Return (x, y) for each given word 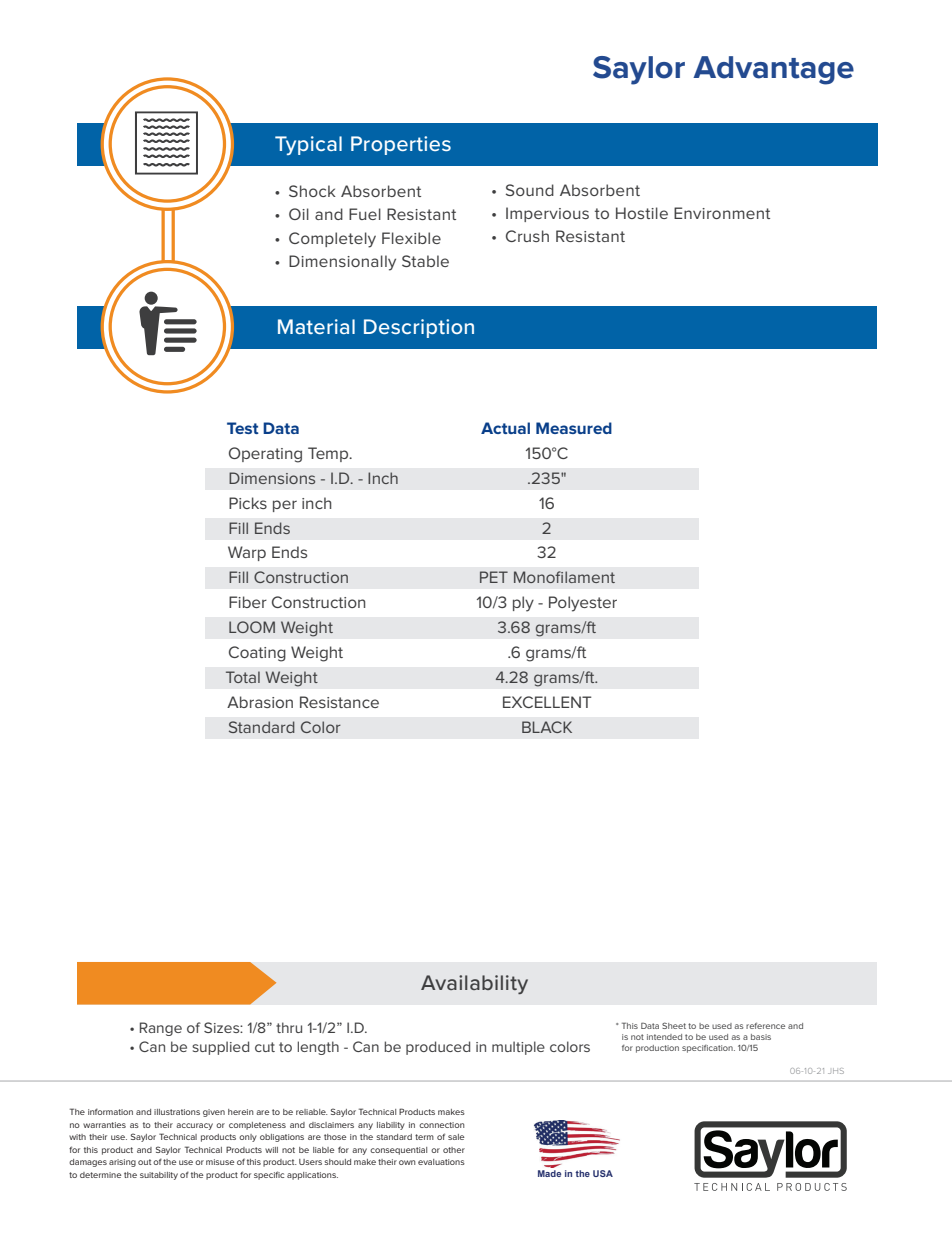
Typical (308, 145)
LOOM (252, 627)
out (144, 1162)
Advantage (773, 70)
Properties (401, 145)
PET (494, 577)
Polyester (583, 604)
